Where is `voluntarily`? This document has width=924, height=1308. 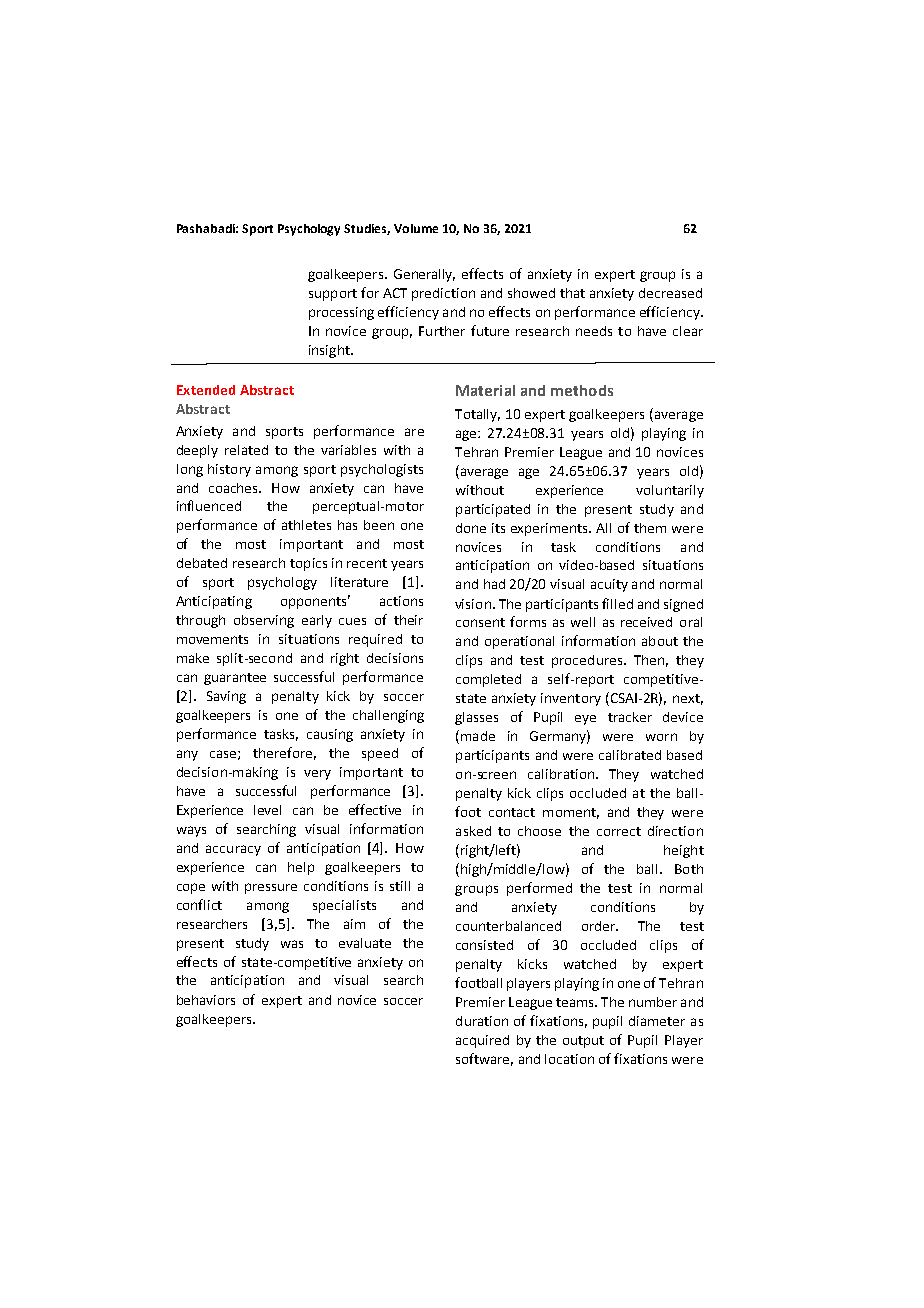
voluntarily is located at coordinates (670, 491).
